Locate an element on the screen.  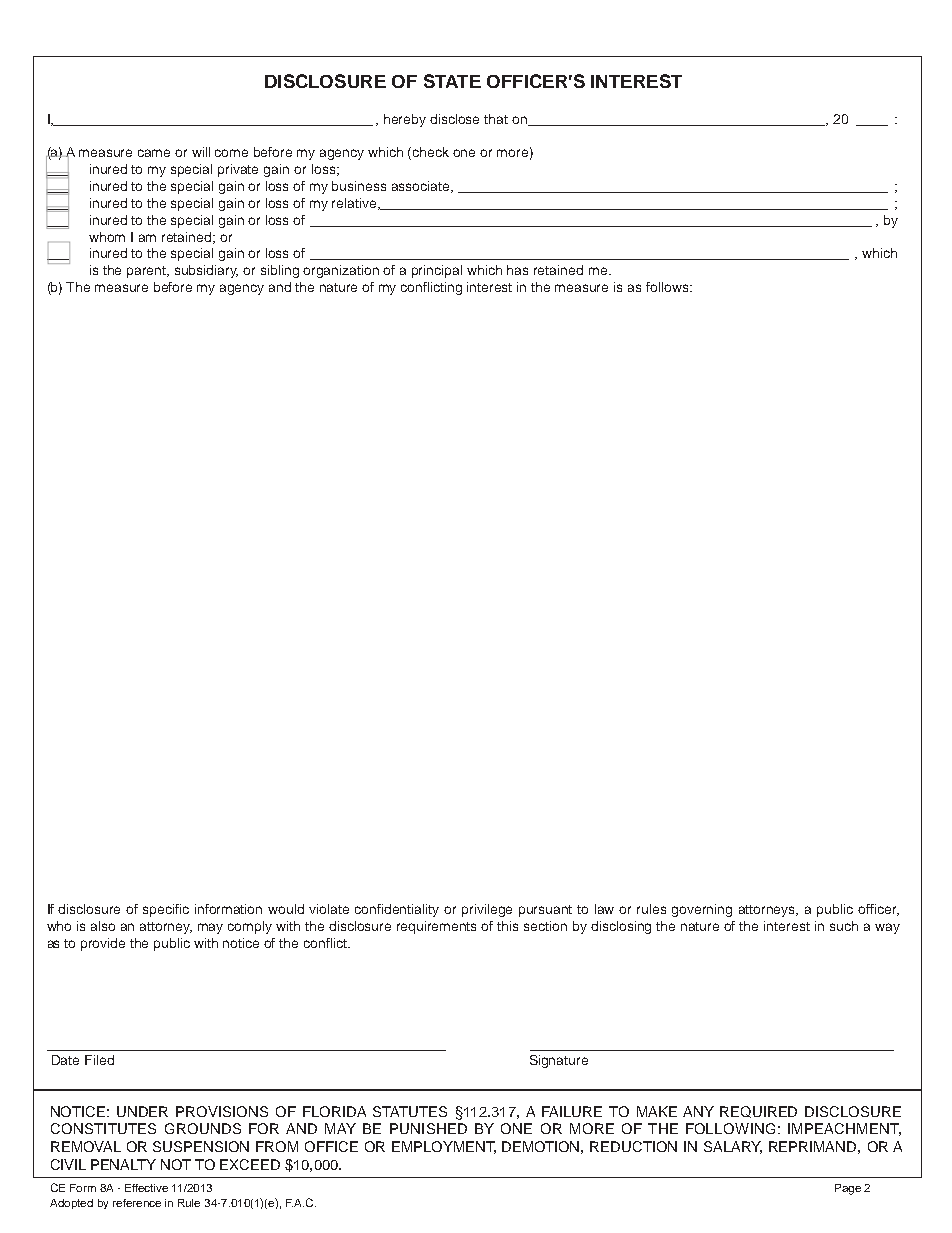
SALARY is located at coordinates (733, 1147).
